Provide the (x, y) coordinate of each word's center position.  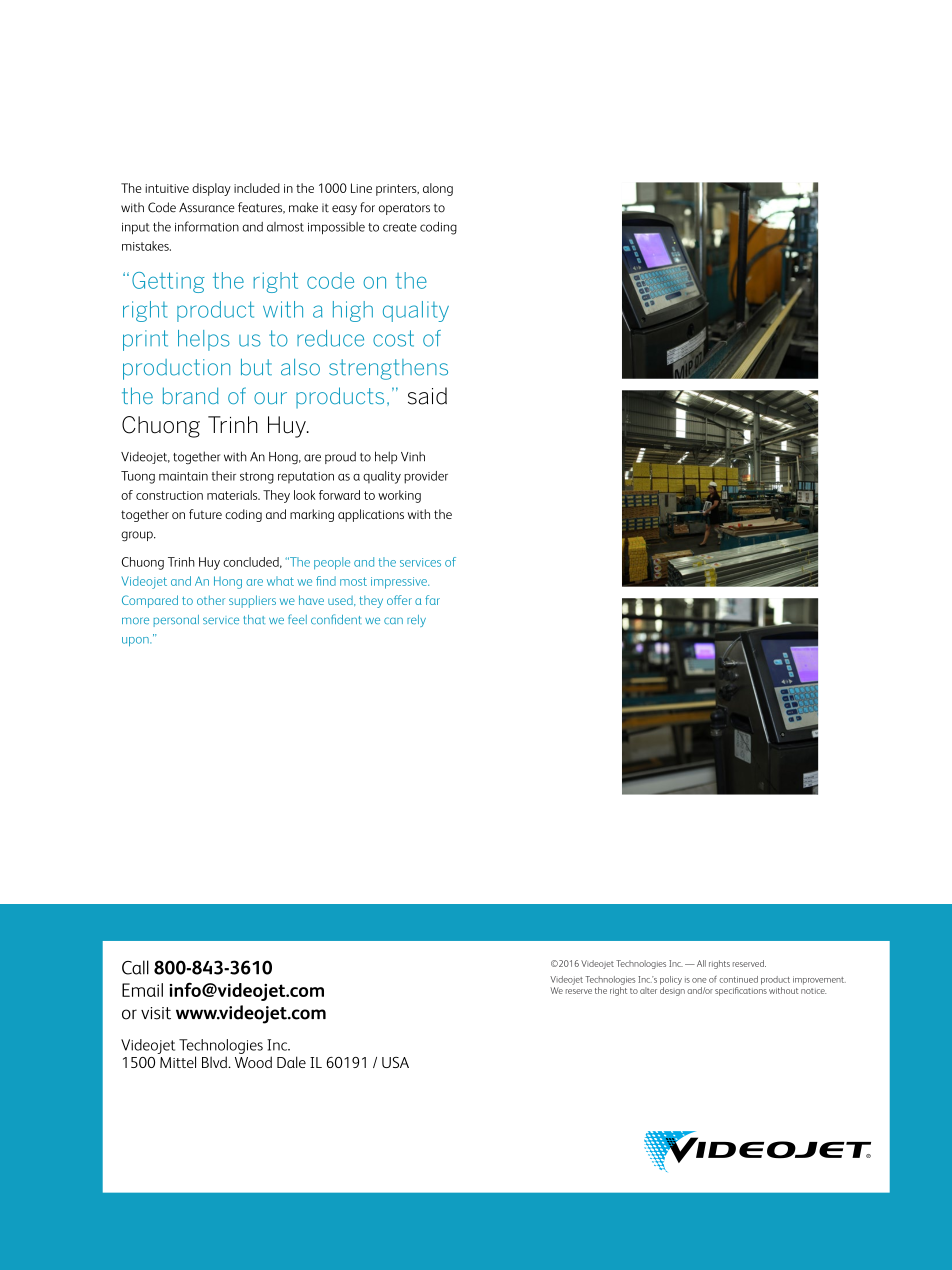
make (303, 207)
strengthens (388, 369)
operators (404, 209)
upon (136, 641)
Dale (291, 1062)
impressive (400, 583)
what (280, 581)
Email (142, 990)
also (300, 367)
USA (395, 1062)
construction (169, 495)
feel (297, 619)
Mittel (178, 1062)
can (393, 620)
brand (191, 395)
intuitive (167, 188)
